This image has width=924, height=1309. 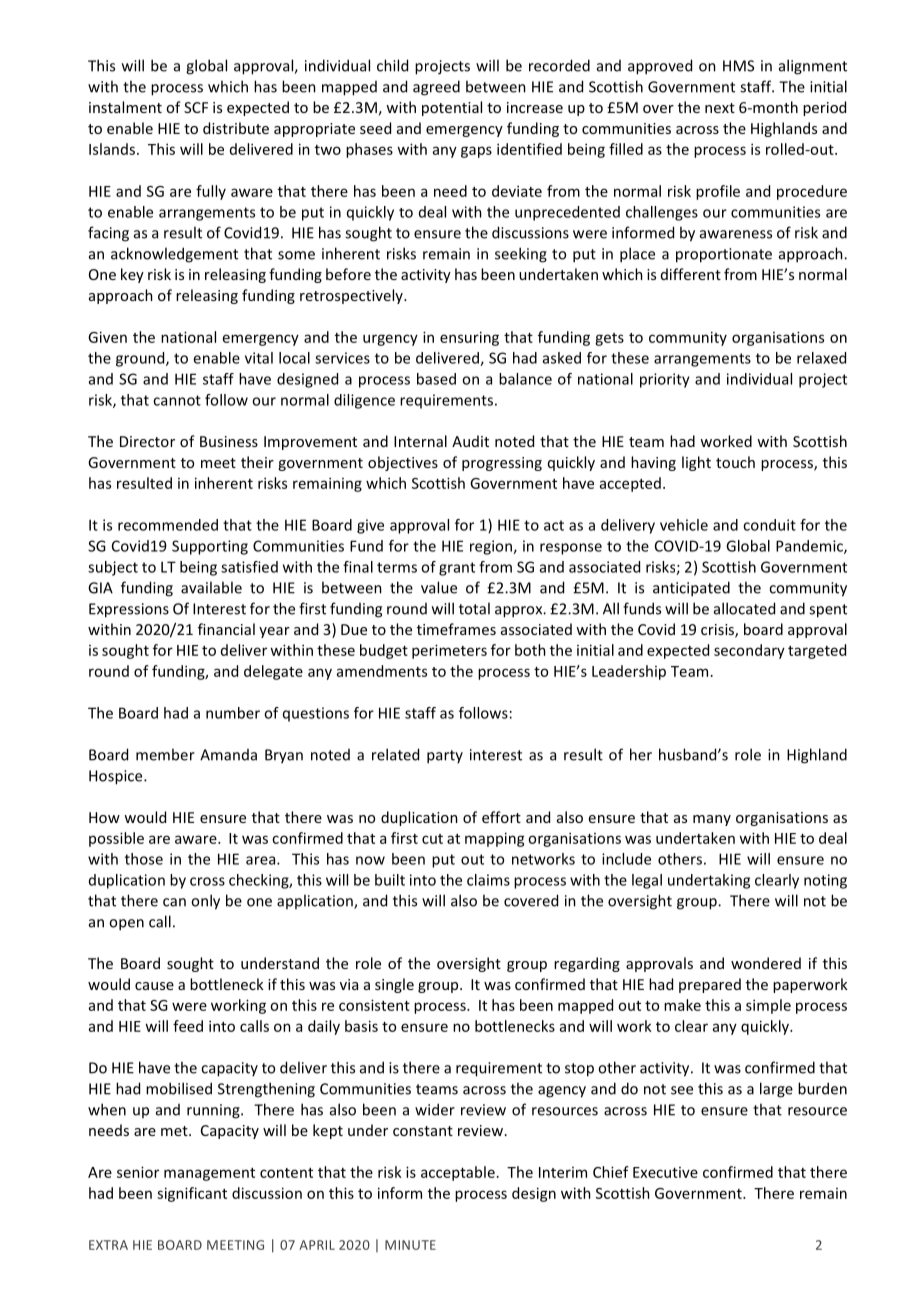 I want to click on potential, so click(x=452, y=108).
